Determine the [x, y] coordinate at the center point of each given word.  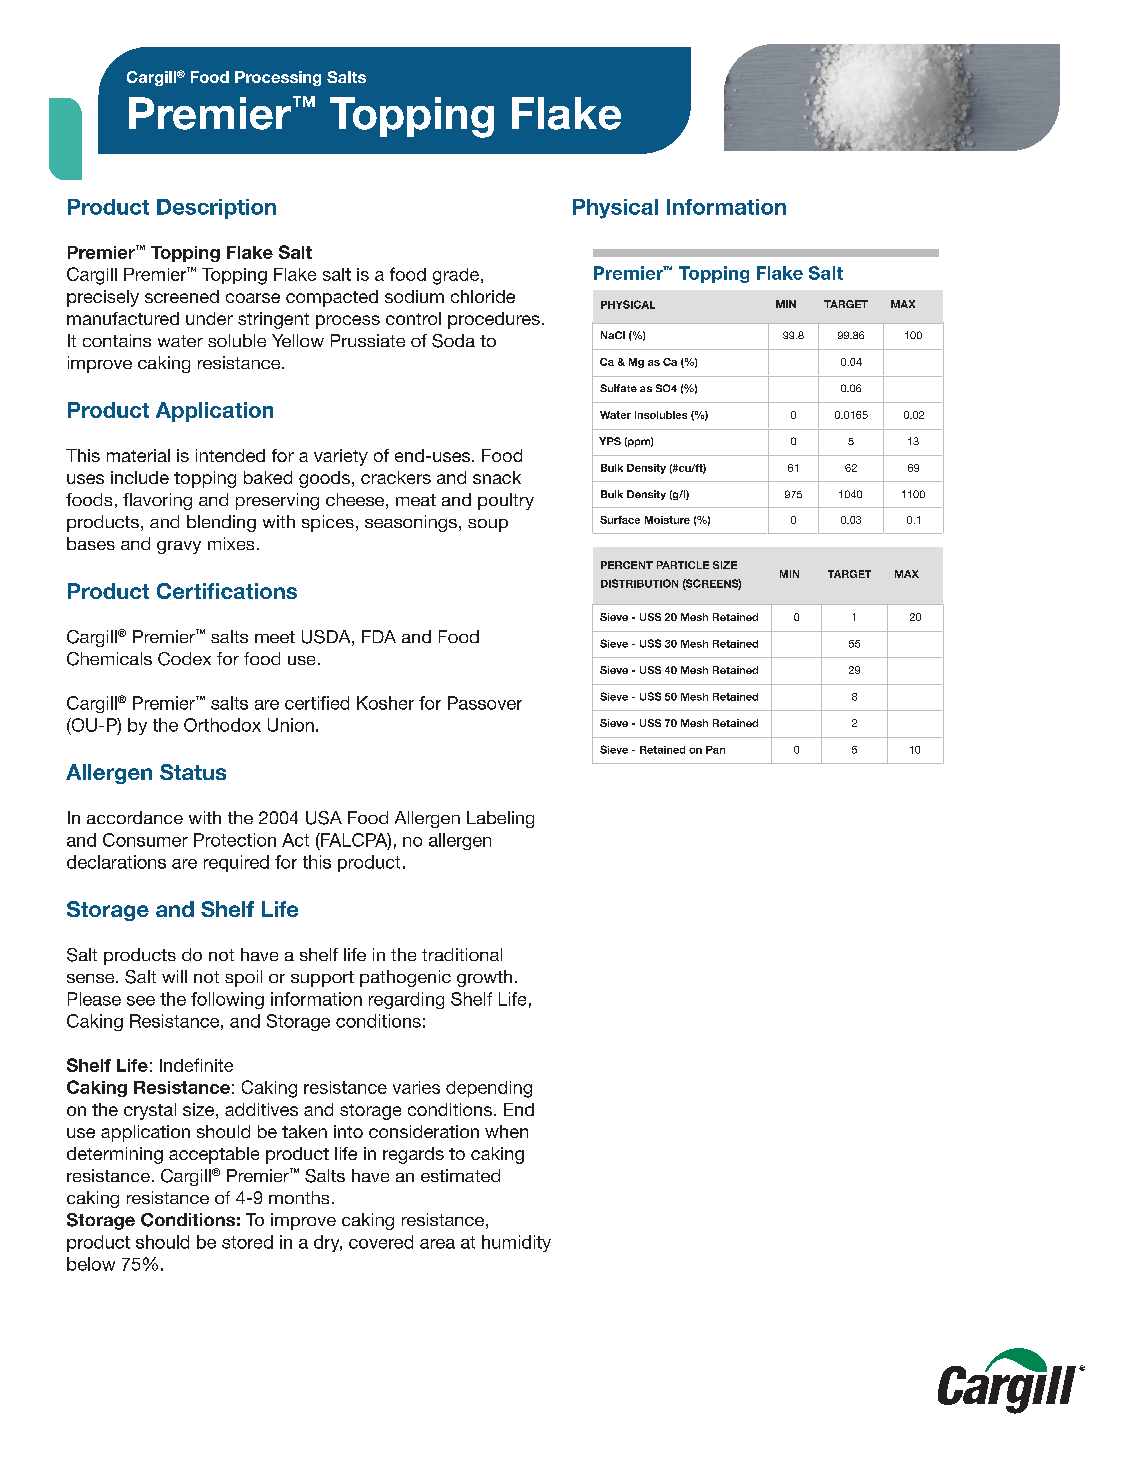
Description [216, 209]
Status [193, 772]
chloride [483, 296]
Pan [715, 750]
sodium [414, 296]
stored [247, 1242]
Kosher [385, 703]
